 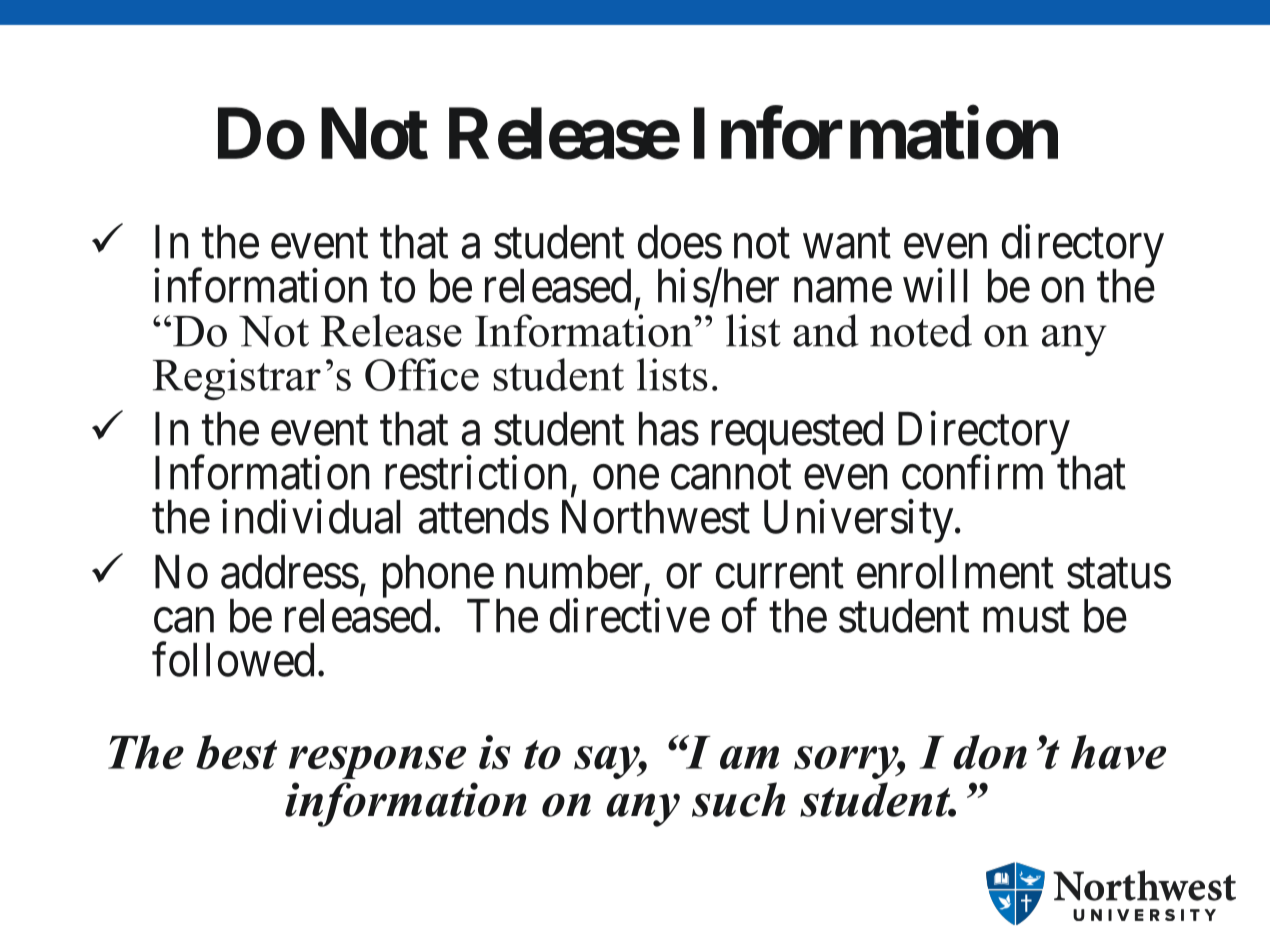 What do you see at coordinates (377, 762) in the image?
I see `response` at bounding box center [377, 762].
